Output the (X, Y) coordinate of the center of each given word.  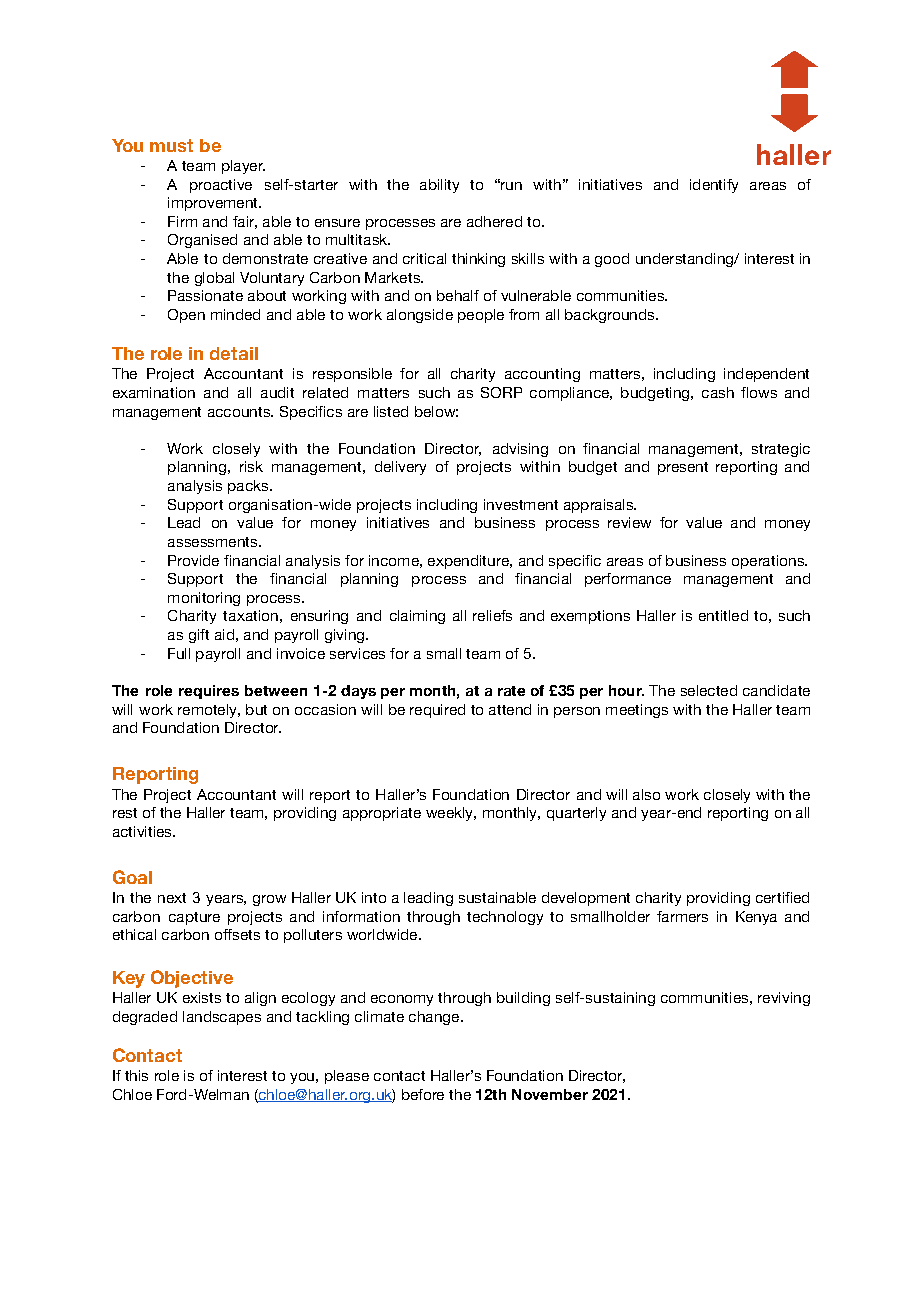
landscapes (222, 1018)
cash (718, 392)
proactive (221, 186)
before (423, 1094)
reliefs (492, 615)
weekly (451, 814)
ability (439, 186)
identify (714, 186)
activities (143, 831)
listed (391, 411)
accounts (240, 412)
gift (199, 636)
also (646, 794)
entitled (723, 615)
